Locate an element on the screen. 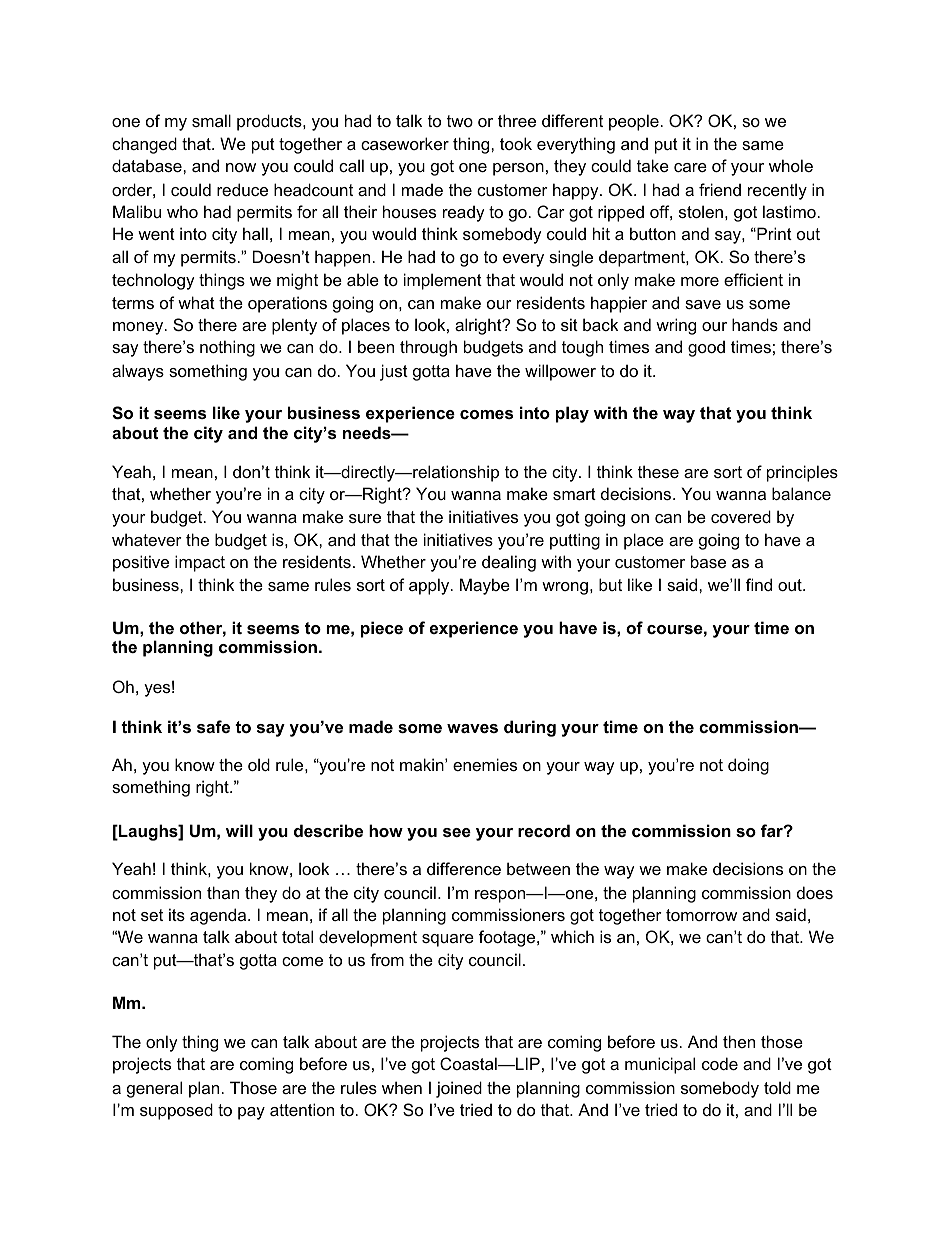 This screenshot has height=1233, width=952. find is located at coordinates (759, 584).
